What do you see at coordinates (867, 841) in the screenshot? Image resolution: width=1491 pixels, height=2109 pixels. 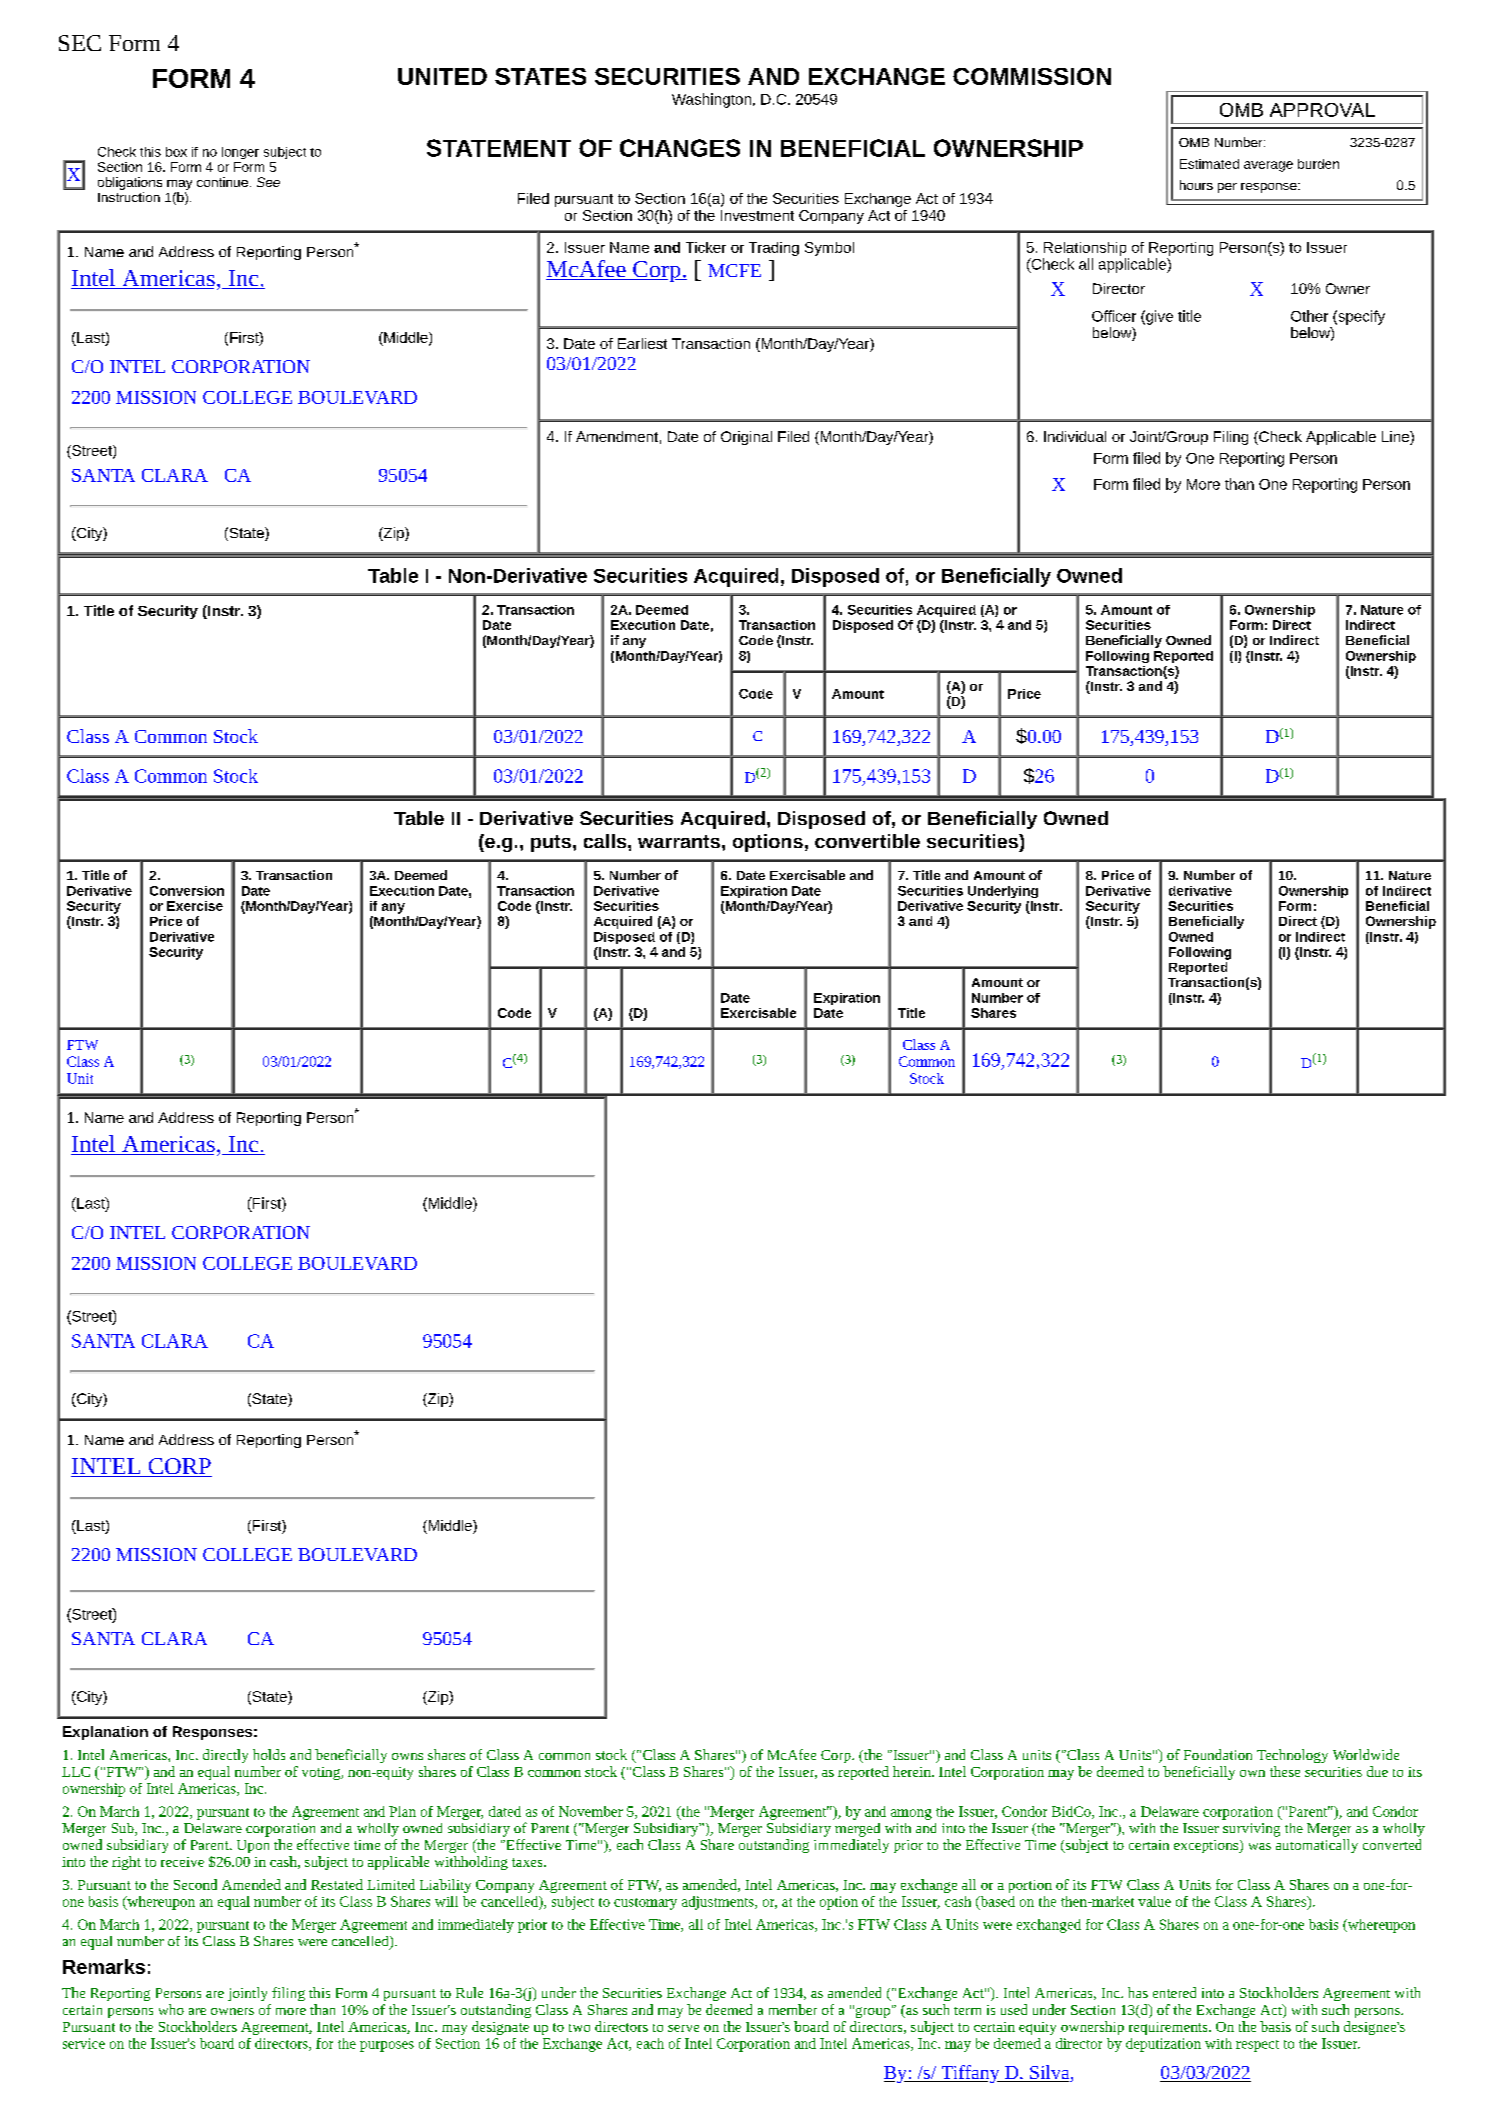 I see `convertible` at bounding box center [867, 841].
